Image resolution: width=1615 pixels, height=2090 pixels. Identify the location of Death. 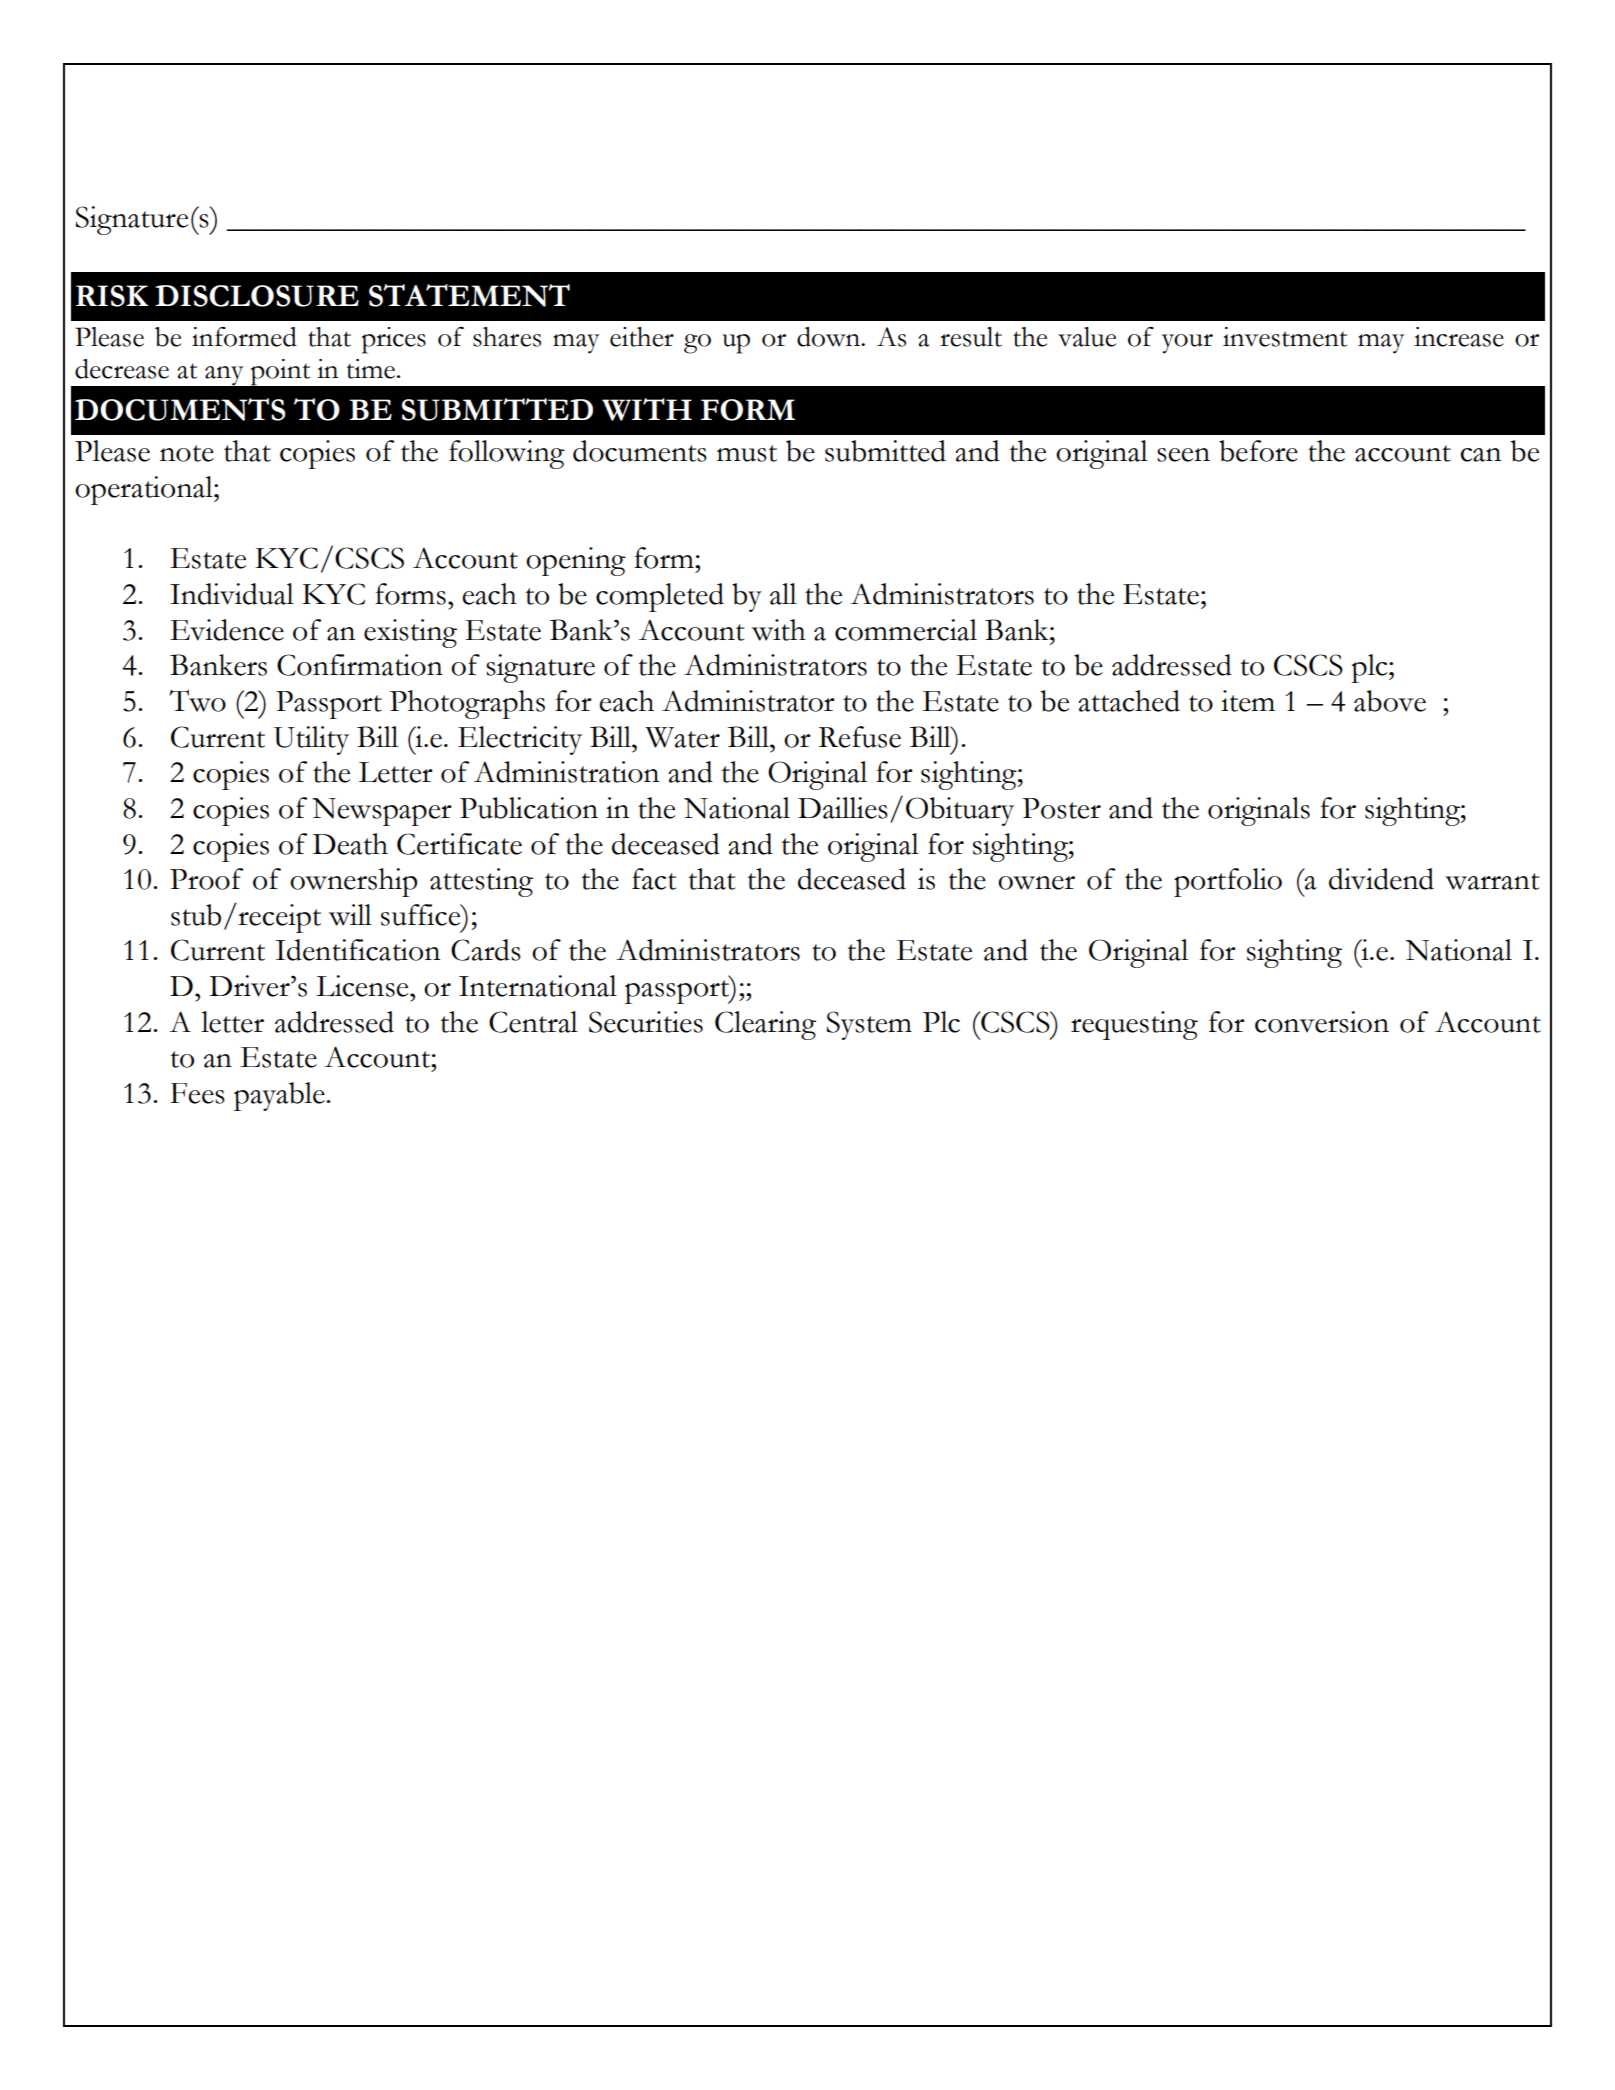
(350, 844).
